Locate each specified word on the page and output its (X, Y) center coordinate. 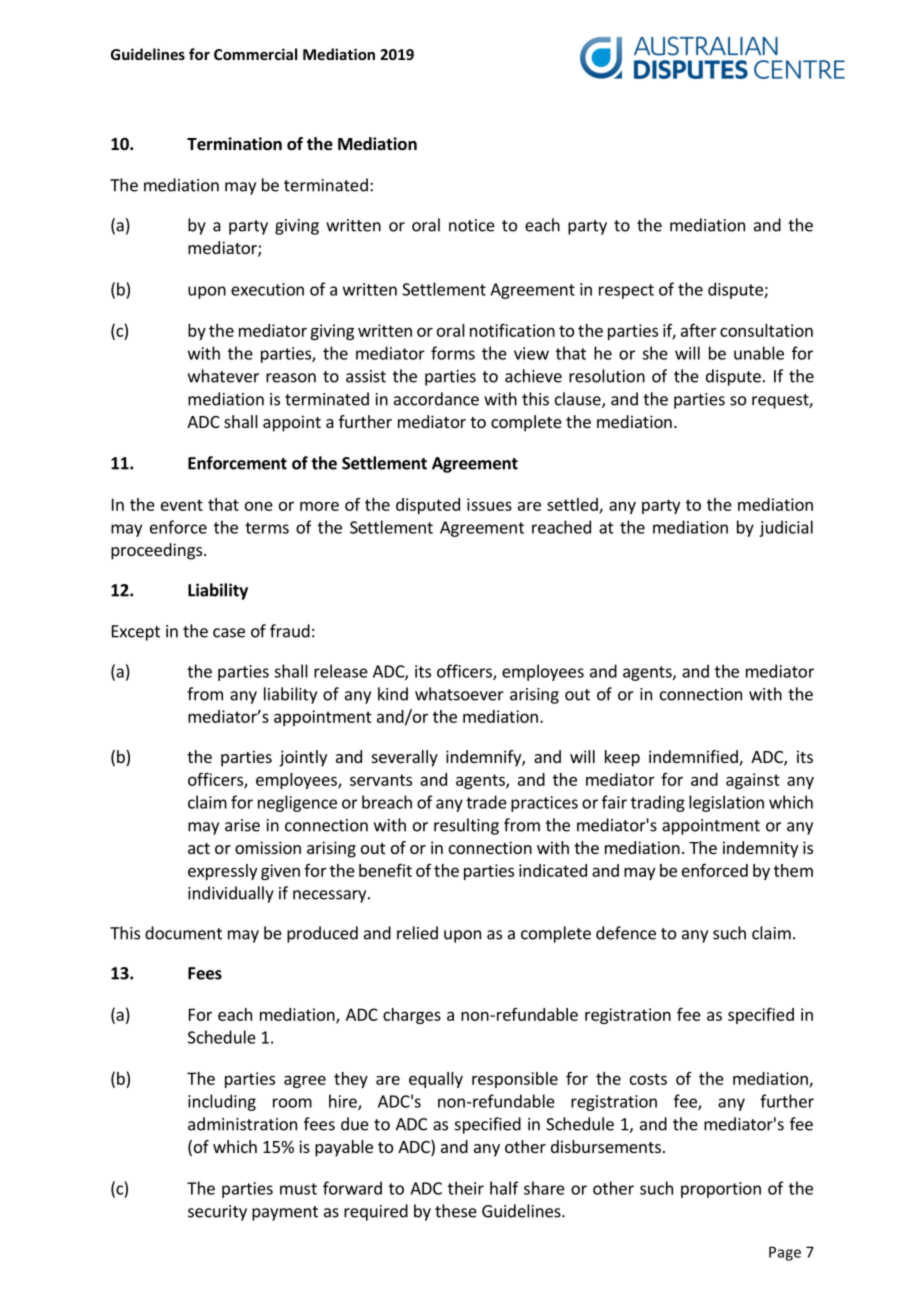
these (456, 1211)
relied (417, 933)
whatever (223, 376)
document (183, 933)
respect (626, 291)
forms (453, 353)
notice (472, 225)
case (229, 633)
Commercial (255, 54)
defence (626, 933)
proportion (721, 1190)
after (699, 330)
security (217, 1213)
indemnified (694, 758)
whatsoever (459, 694)
